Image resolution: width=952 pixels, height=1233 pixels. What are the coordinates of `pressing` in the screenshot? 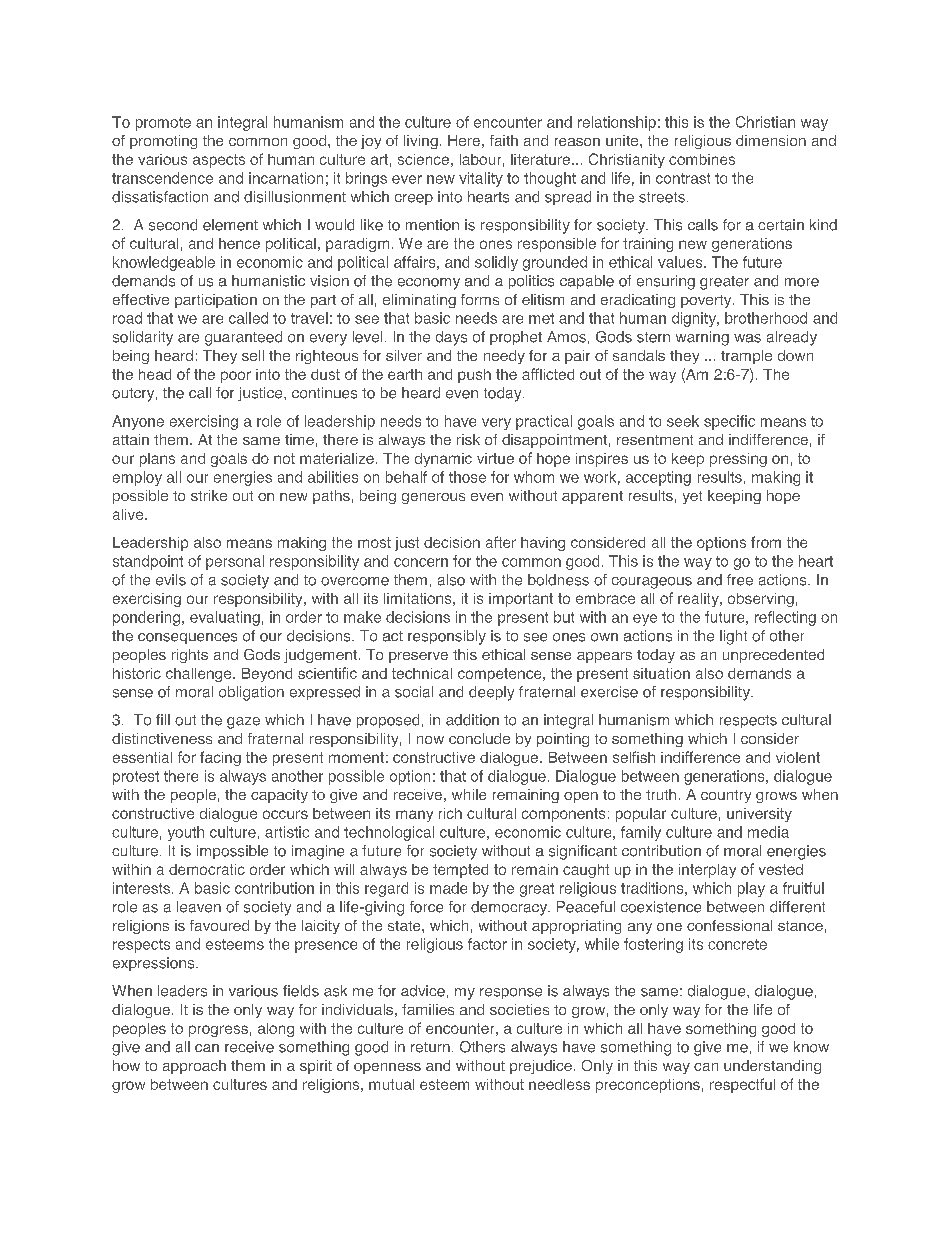 It's located at (738, 460).
